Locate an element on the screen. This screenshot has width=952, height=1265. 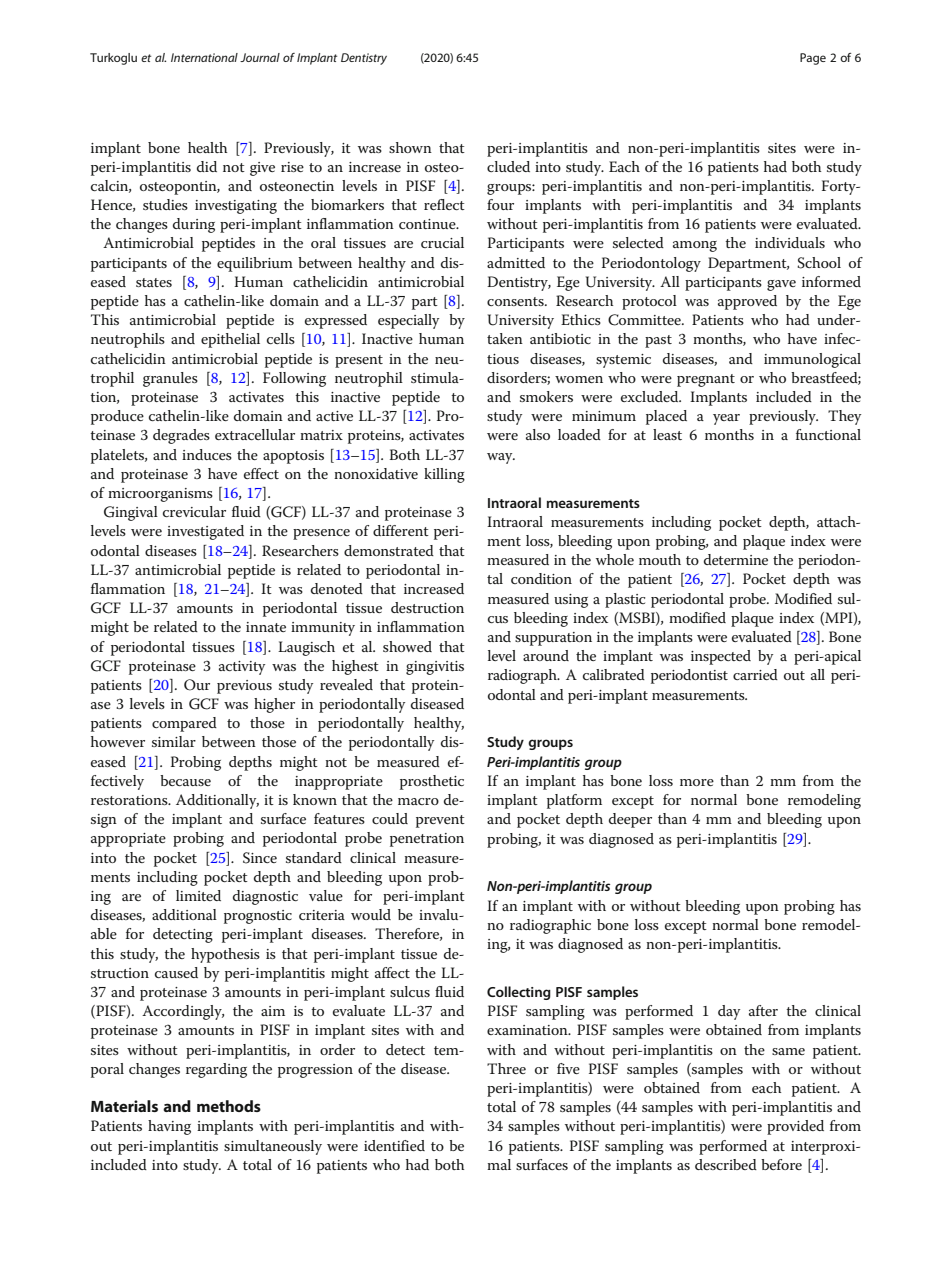
Page is located at coordinates (813, 59).
